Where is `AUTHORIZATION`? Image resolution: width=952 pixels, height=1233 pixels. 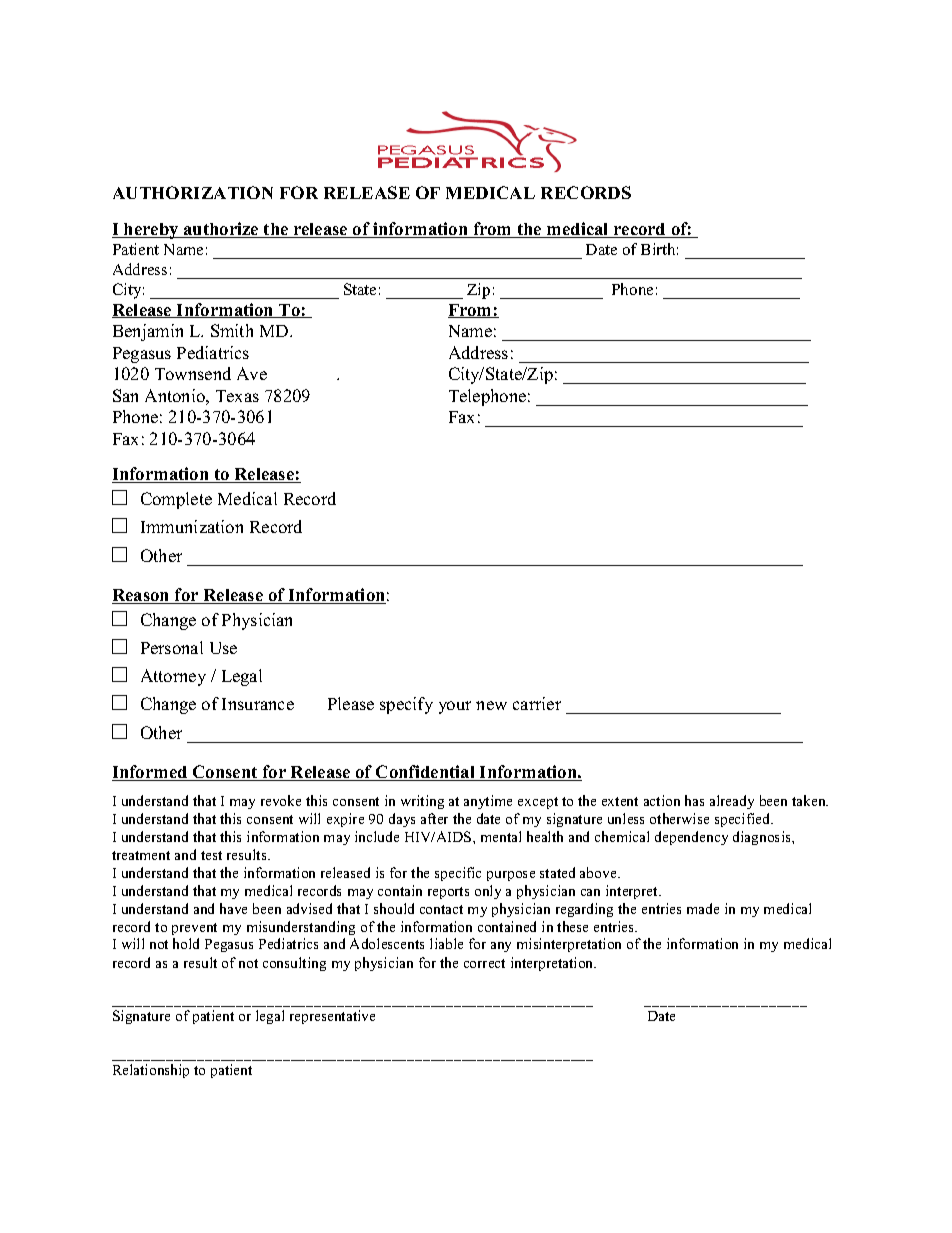 AUTHORIZATION is located at coordinates (193, 192).
